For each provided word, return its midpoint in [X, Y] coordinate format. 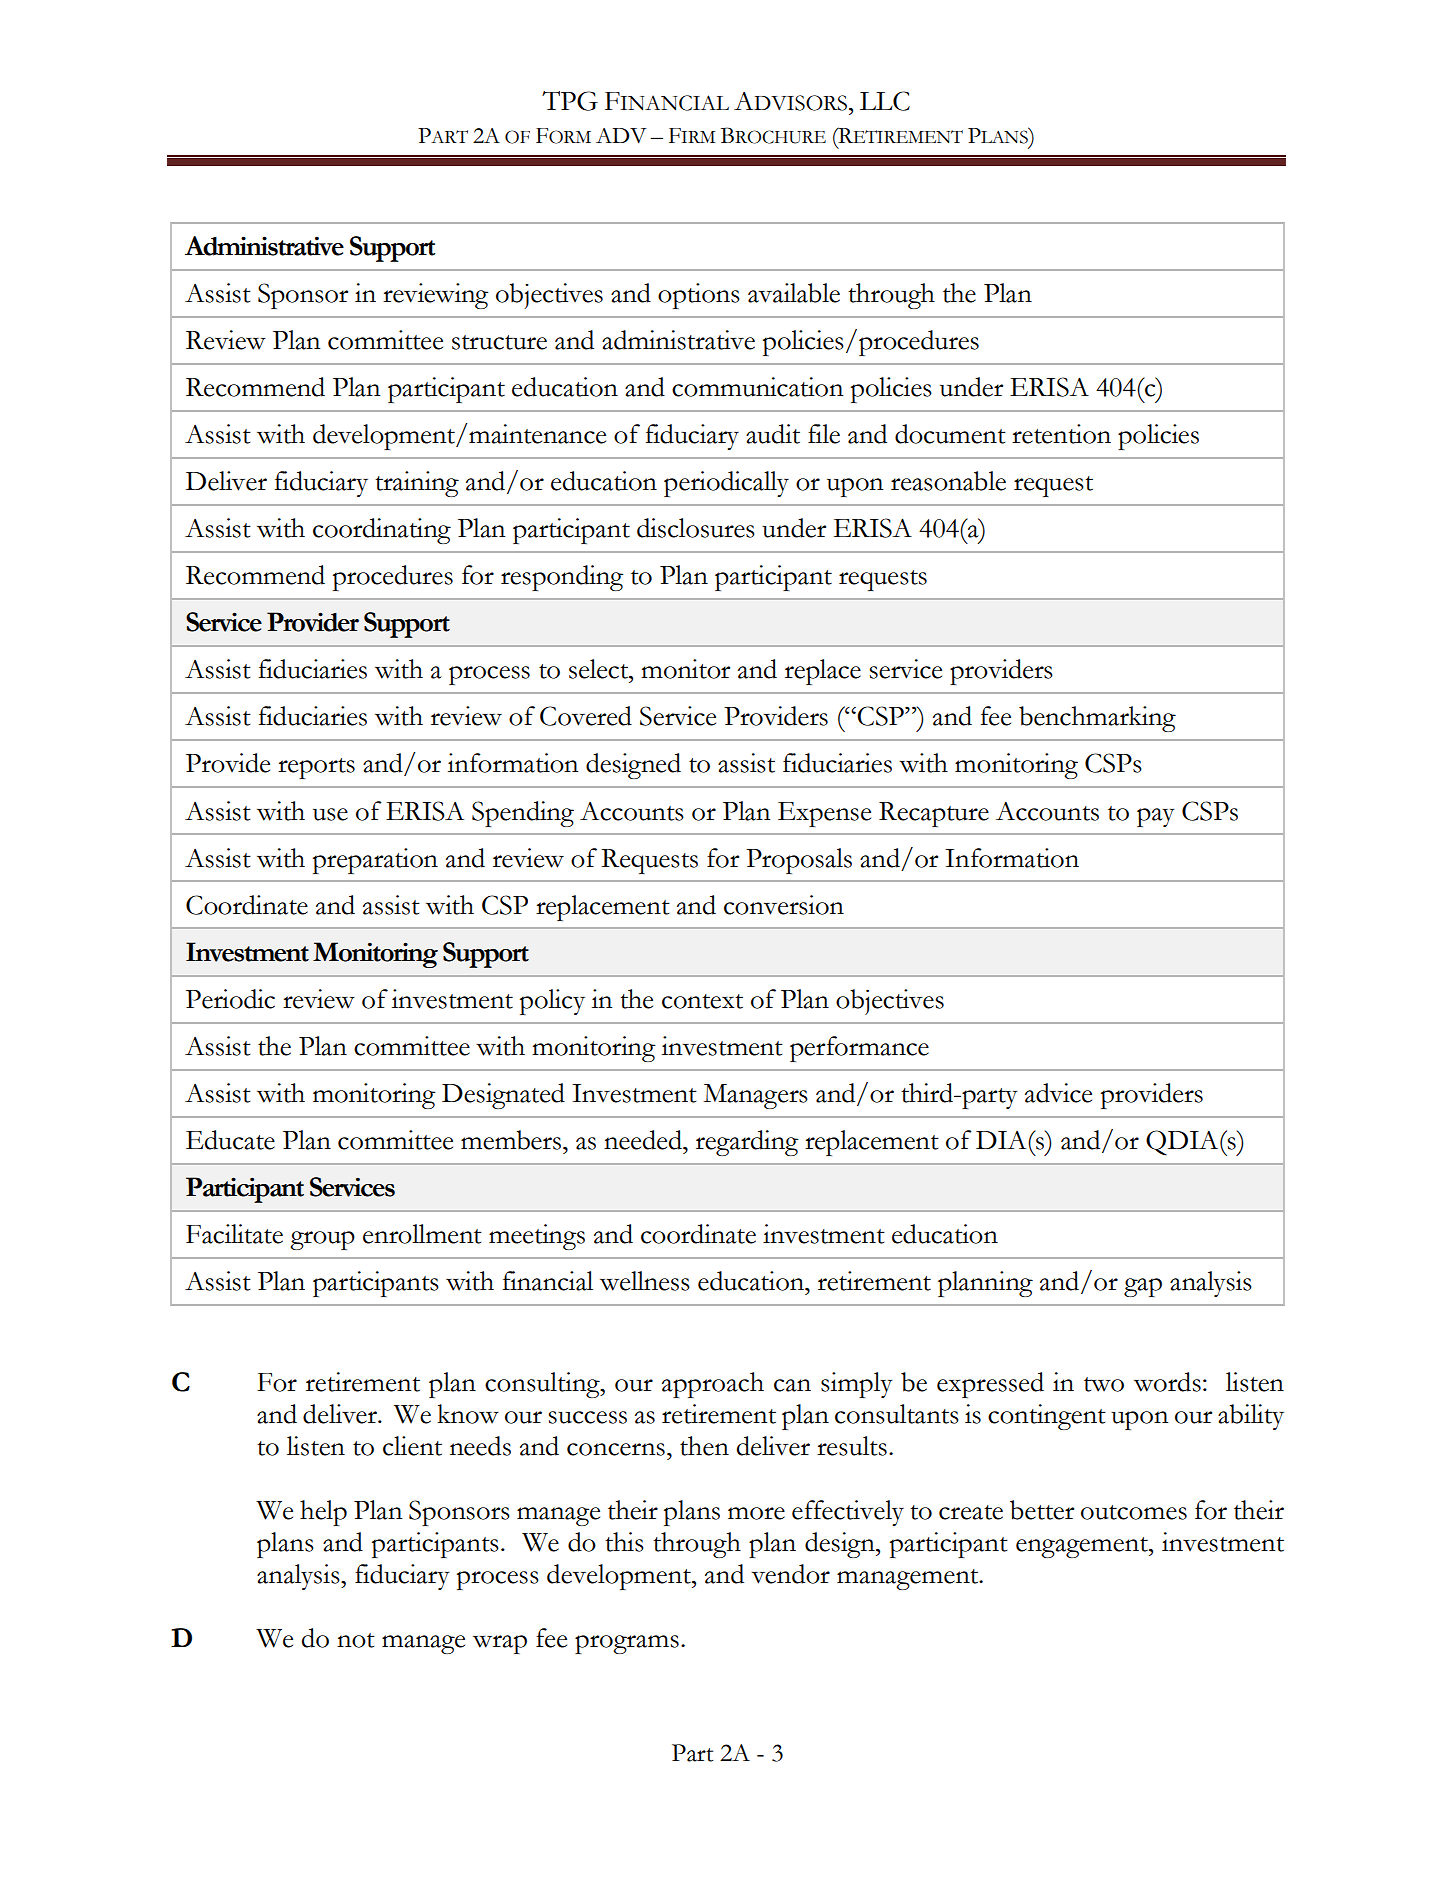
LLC [885, 101]
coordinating [382, 531]
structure [499, 342]
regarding [747, 1143]
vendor [790, 1574]
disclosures [696, 528]
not [356, 1640]
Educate [230, 1140]
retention [1061, 434]
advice [1058, 1093]
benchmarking [1097, 719]
